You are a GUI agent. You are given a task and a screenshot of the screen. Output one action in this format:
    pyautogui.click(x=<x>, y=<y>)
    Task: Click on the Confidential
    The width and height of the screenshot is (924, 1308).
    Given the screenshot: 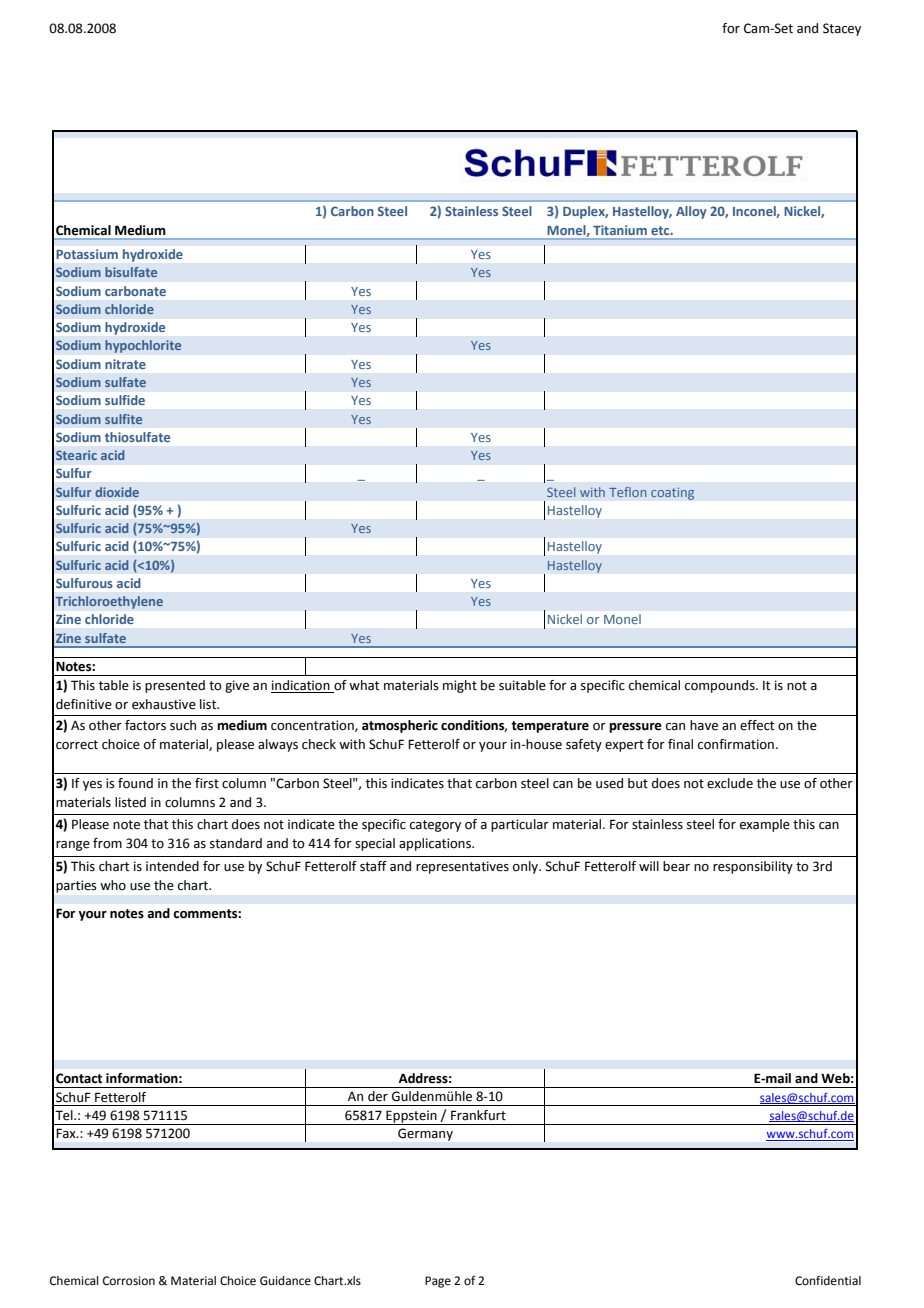 What is the action you would take?
    pyautogui.click(x=828, y=1281)
